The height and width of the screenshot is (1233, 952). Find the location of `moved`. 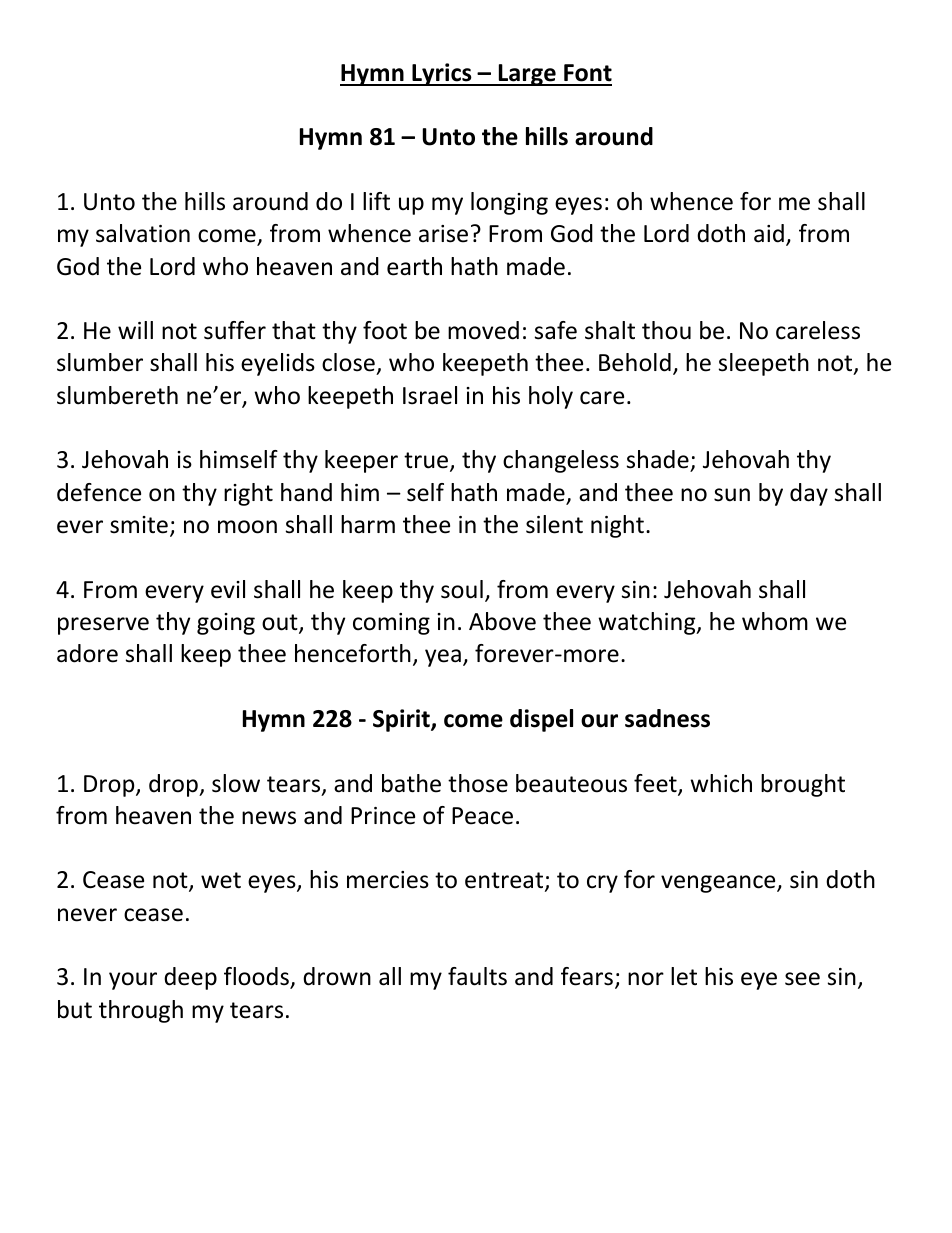

moved is located at coordinates (483, 330).
